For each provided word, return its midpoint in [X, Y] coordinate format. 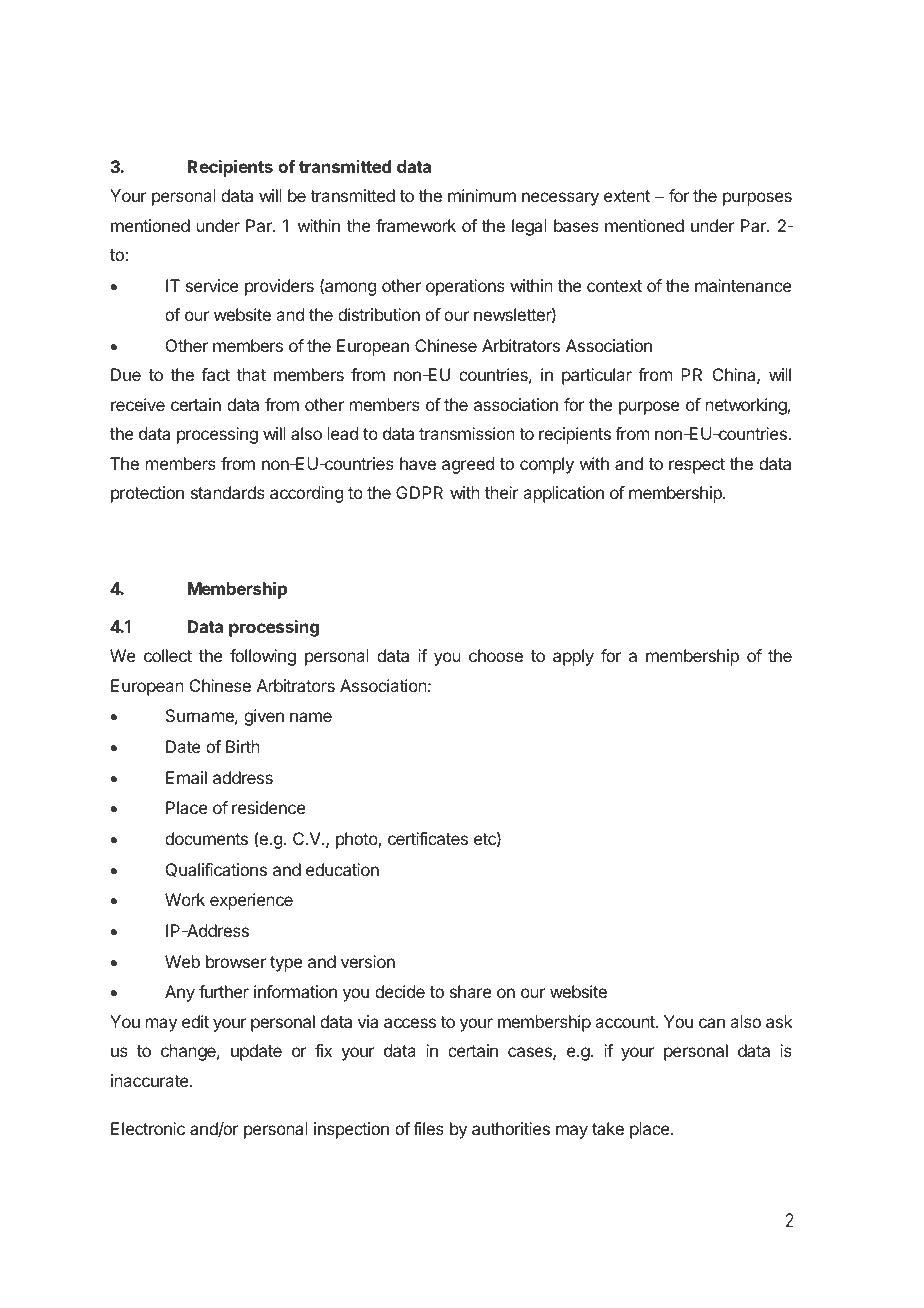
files [428, 1128]
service [212, 285]
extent [627, 196]
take [608, 1128]
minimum [482, 195]
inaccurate [151, 1080]
